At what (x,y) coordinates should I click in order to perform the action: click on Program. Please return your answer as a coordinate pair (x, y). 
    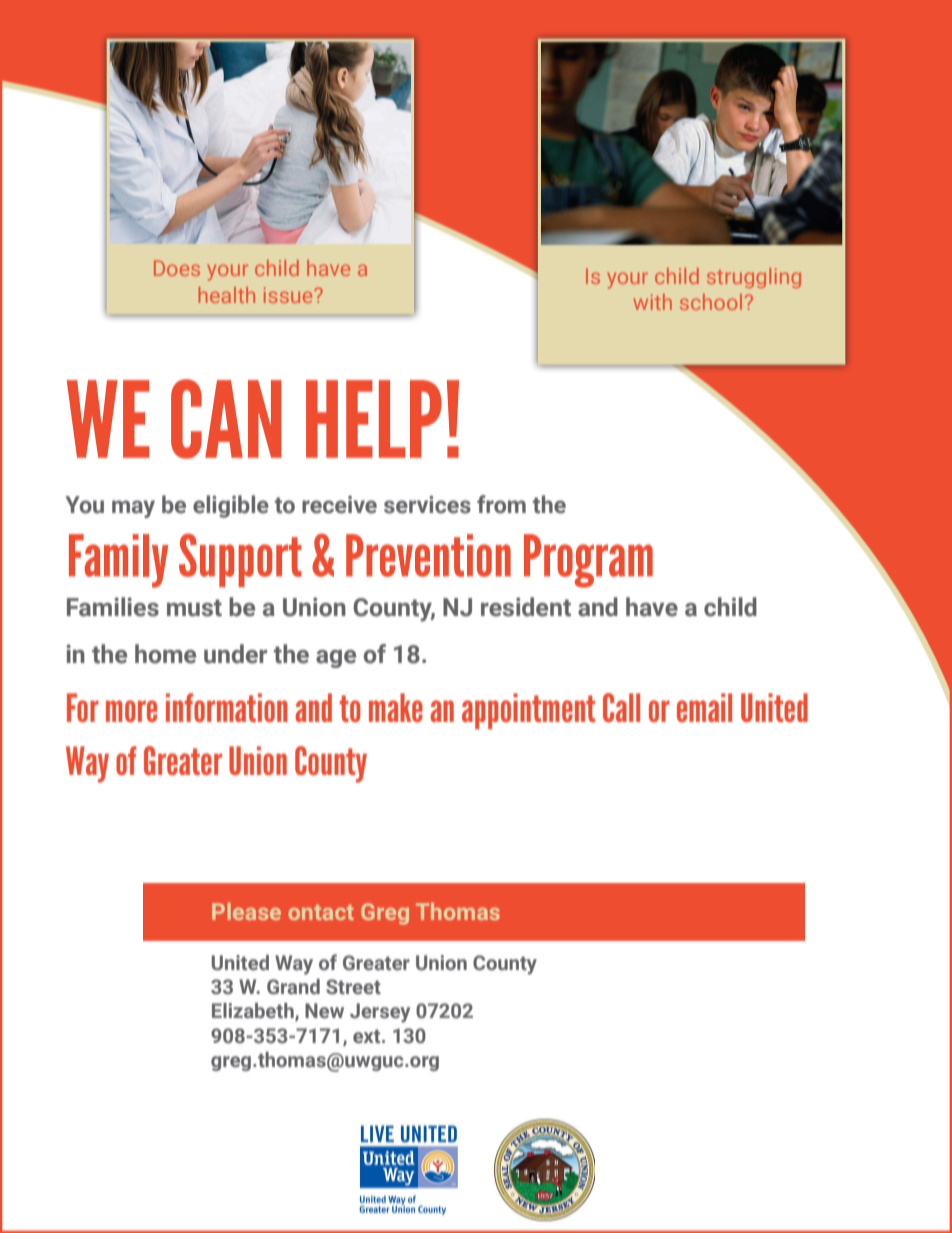
    Looking at the image, I should click on (588, 561).
